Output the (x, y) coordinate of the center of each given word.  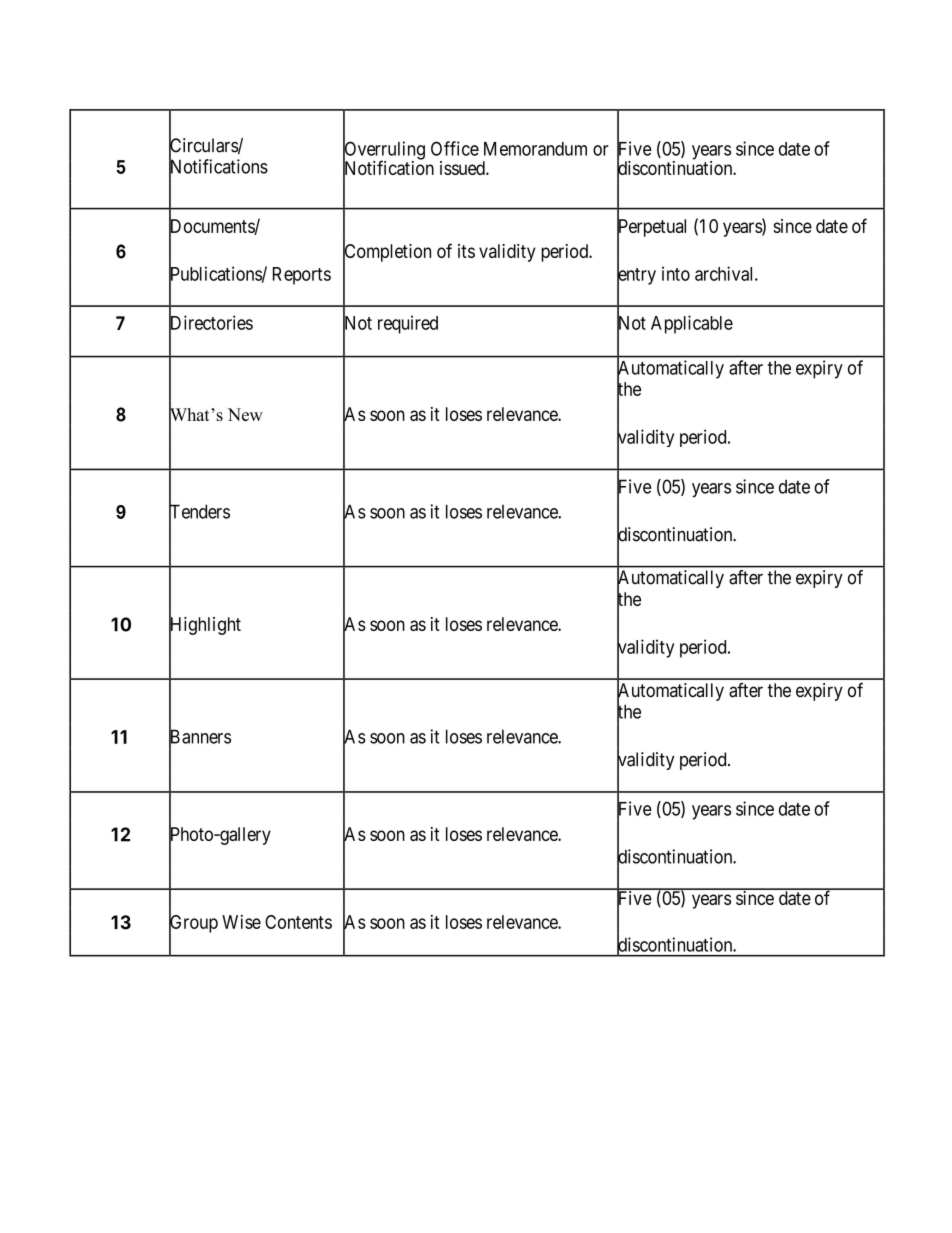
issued (463, 168)
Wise (241, 922)
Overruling (384, 151)
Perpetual (651, 228)
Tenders (199, 512)
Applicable (692, 324)
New (245, 414)
